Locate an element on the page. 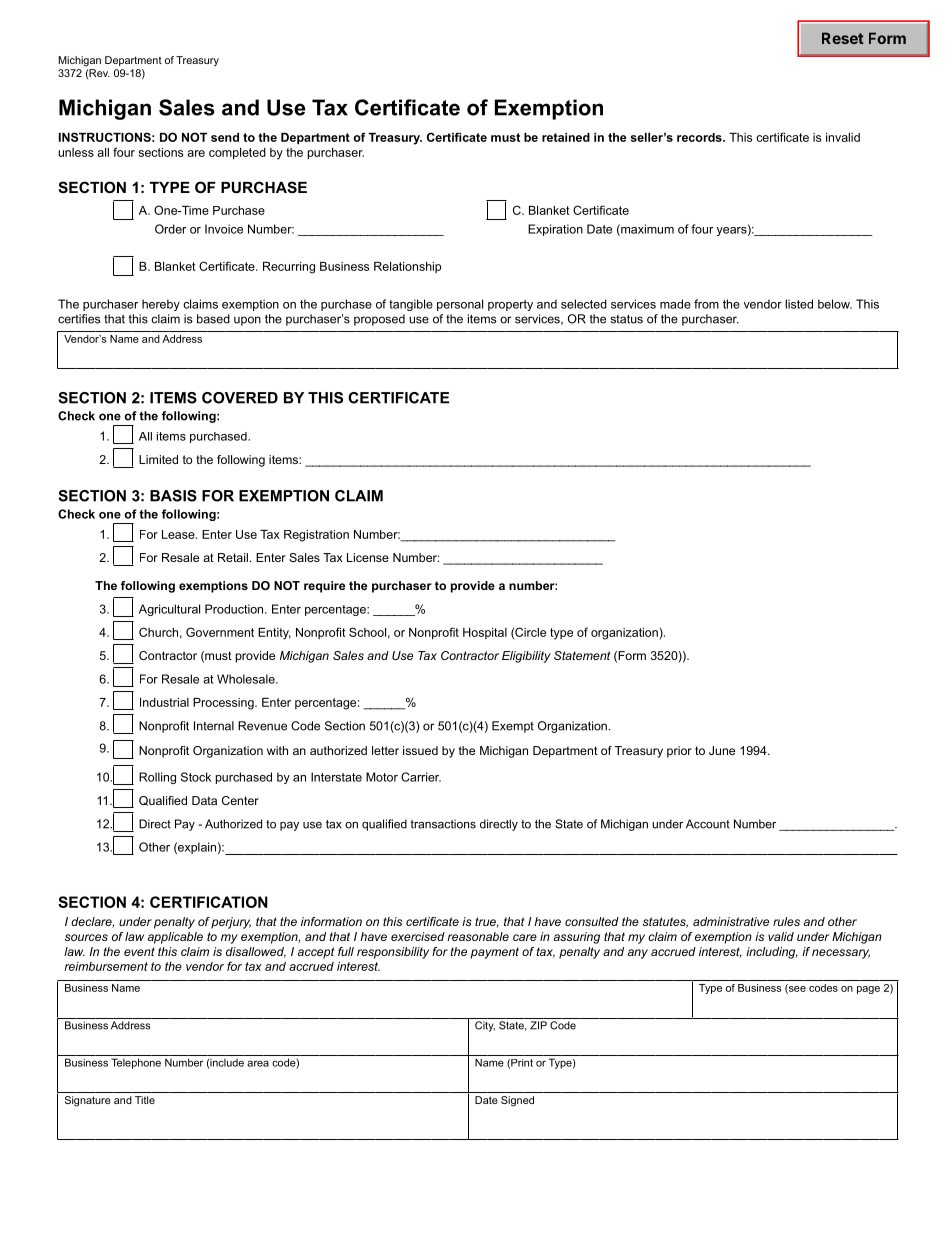 This document has height=1233, width=952. completed is located at coordinates (237, 154).
